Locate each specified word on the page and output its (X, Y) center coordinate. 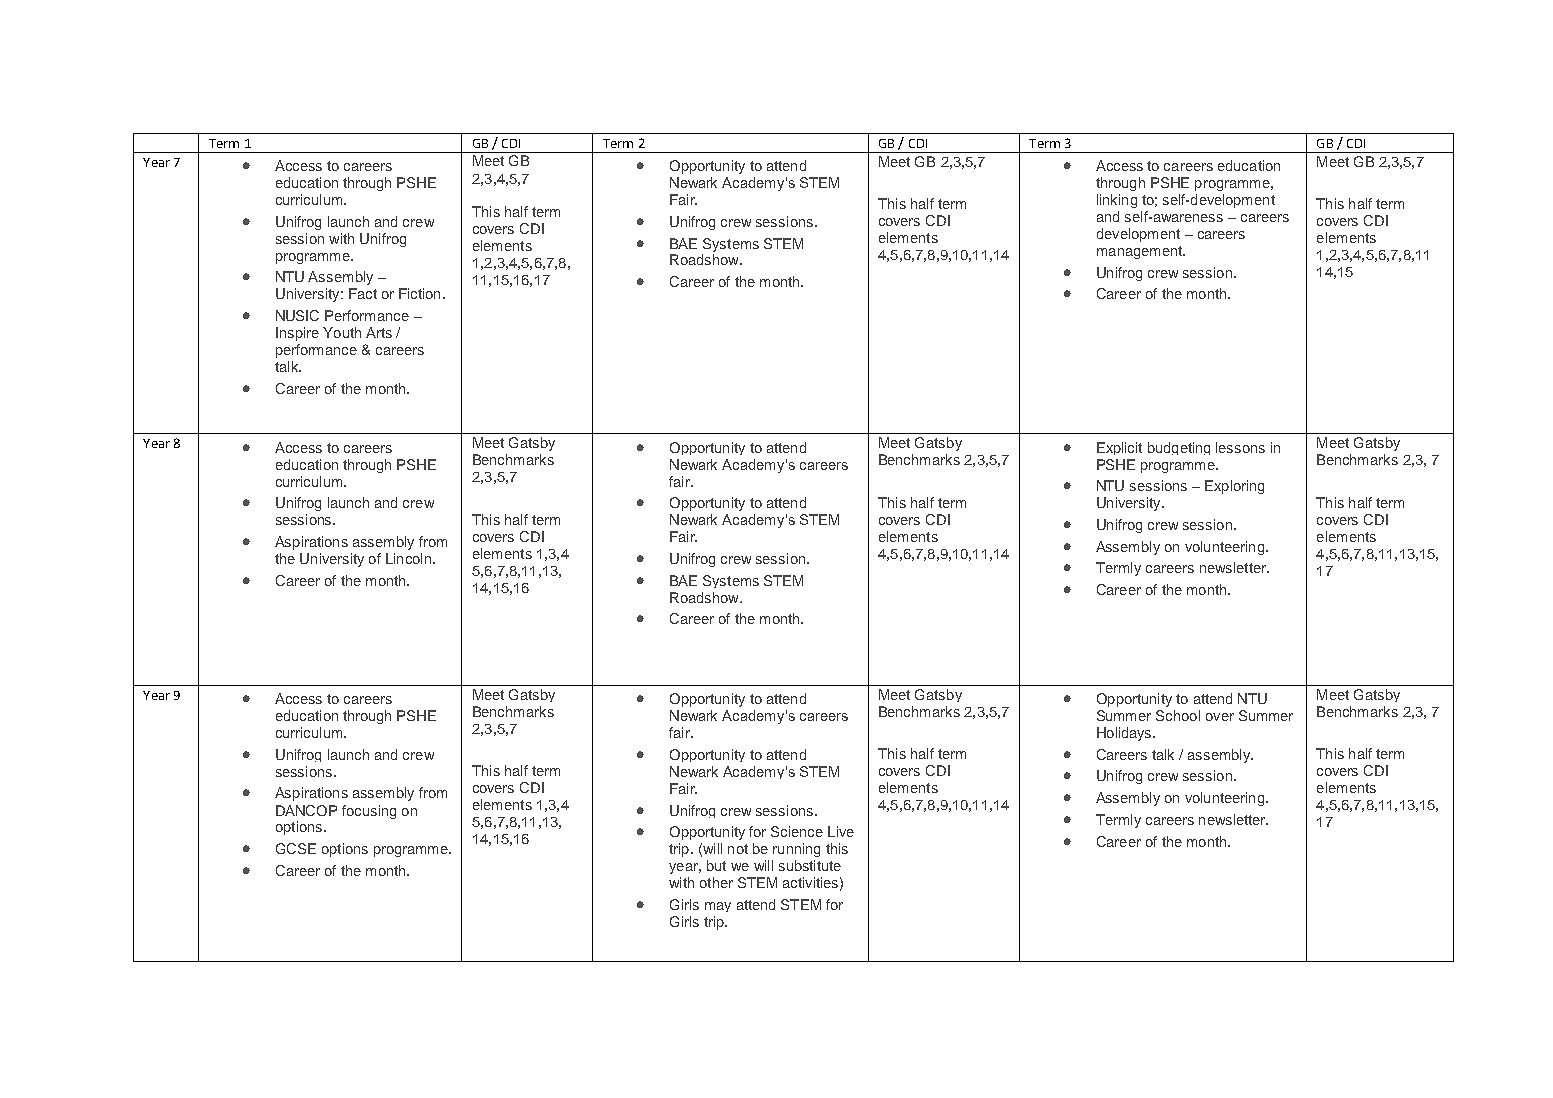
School (1178, 715)
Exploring (1234, 487)
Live (841, 831)
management (1140, 252)
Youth (342, 332)
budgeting (1179, 448)
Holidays (1125, 734)
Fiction (419, 293)
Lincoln (408, 558)
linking (1117, 201)
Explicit (1119, 448)
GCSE (296, 848)
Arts (379, 332)
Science (797, 831)
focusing (369, 812)
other (716, 882)
